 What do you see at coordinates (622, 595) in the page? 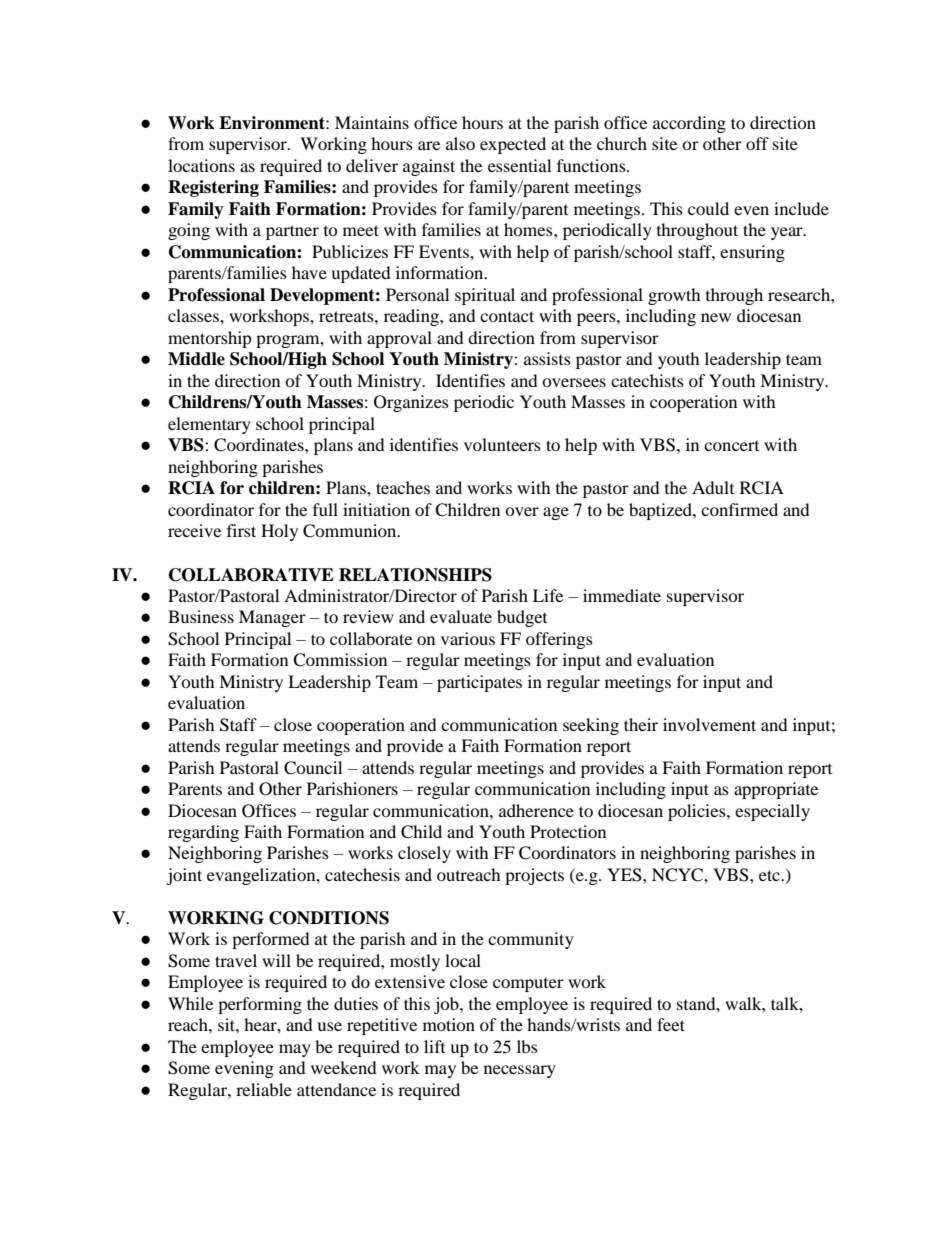
I see `immediate` at bounding box center [622, 595].
